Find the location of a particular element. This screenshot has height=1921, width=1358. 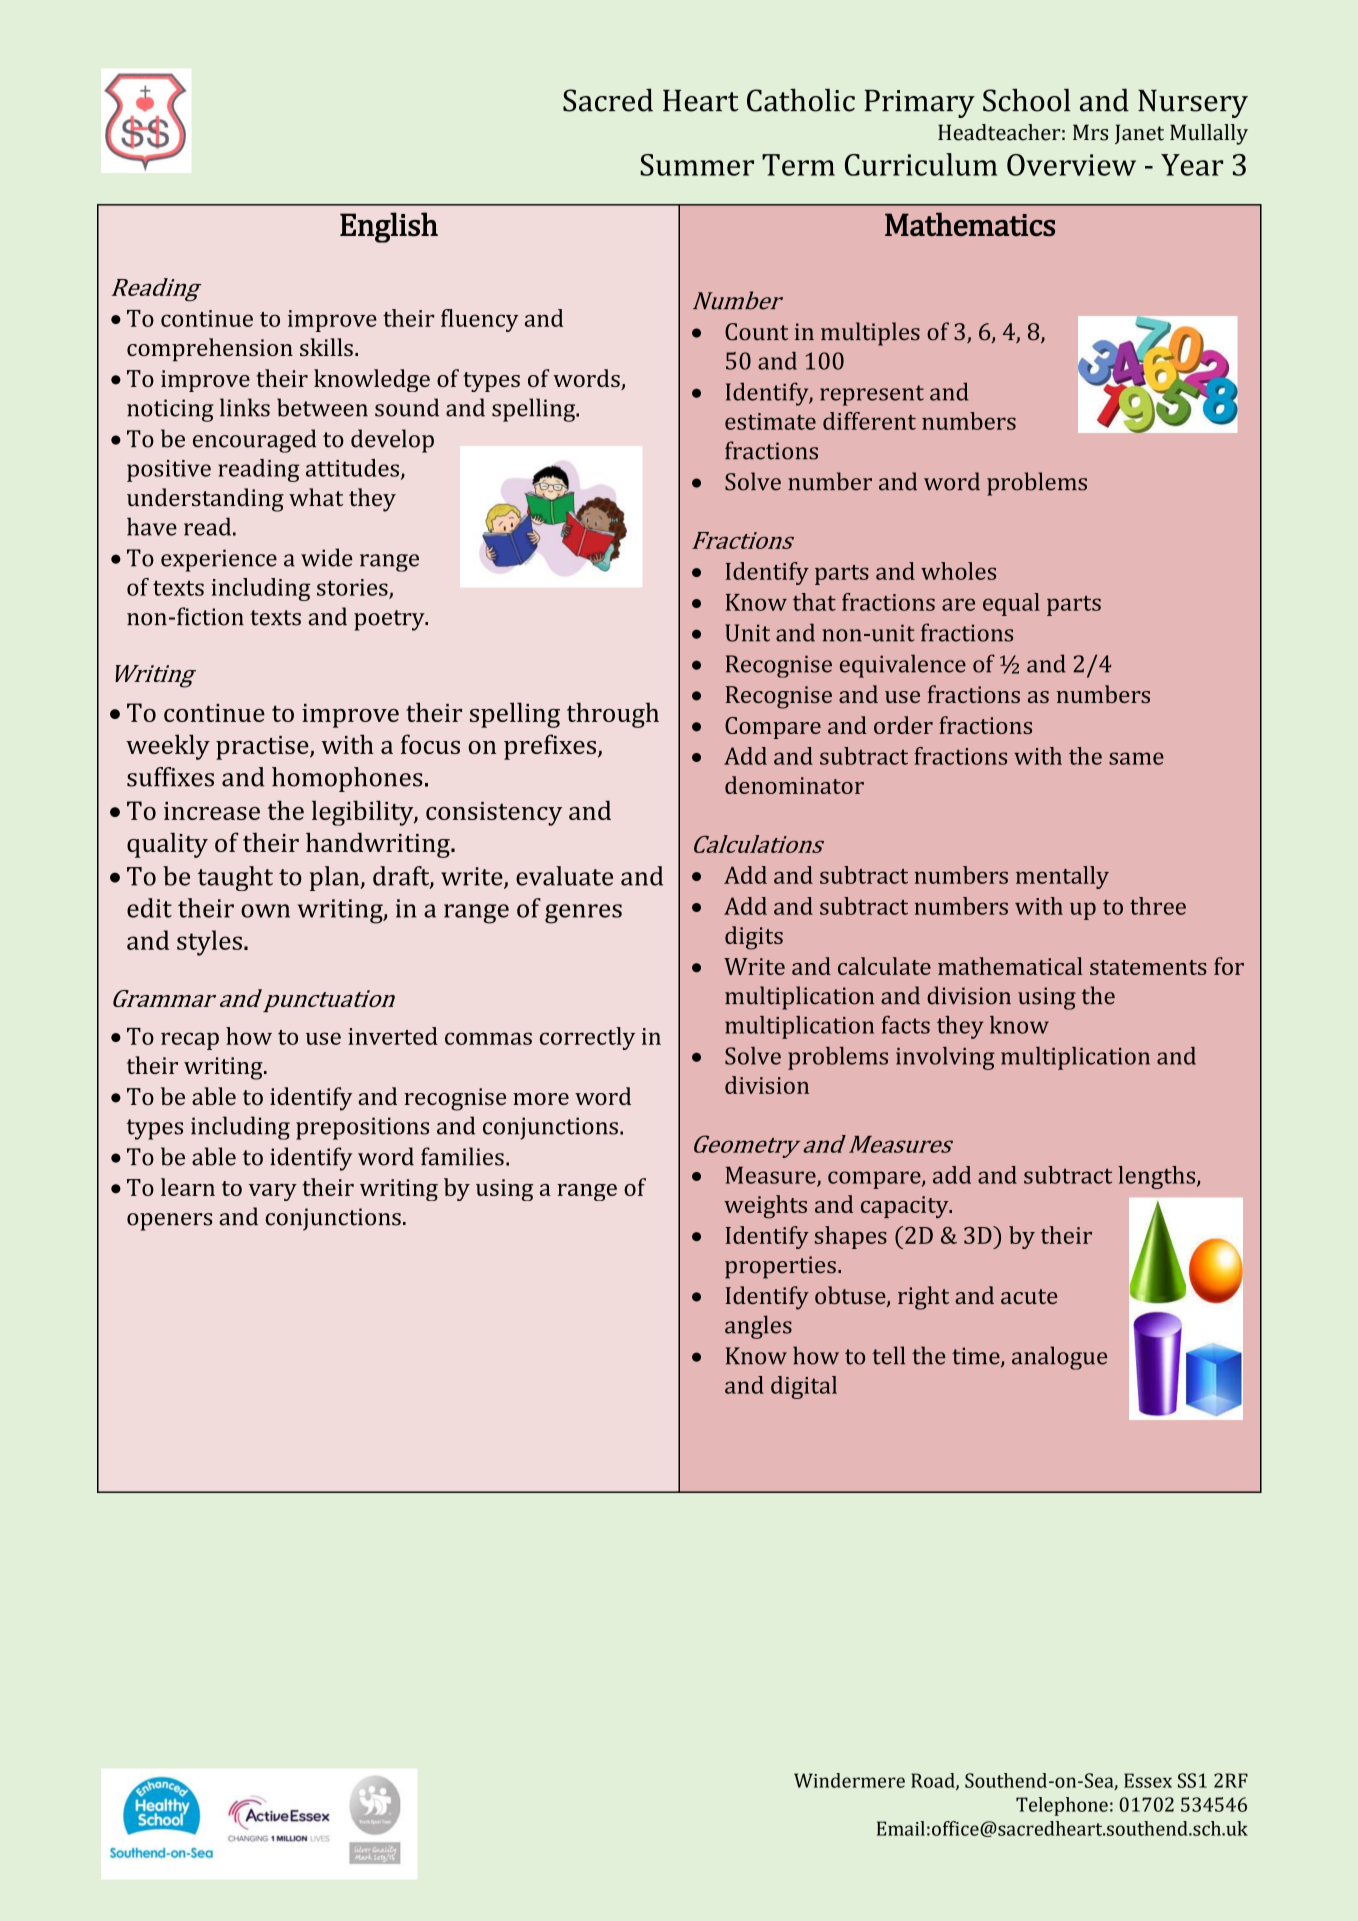

Summer is located at coordinates (697, 165).
